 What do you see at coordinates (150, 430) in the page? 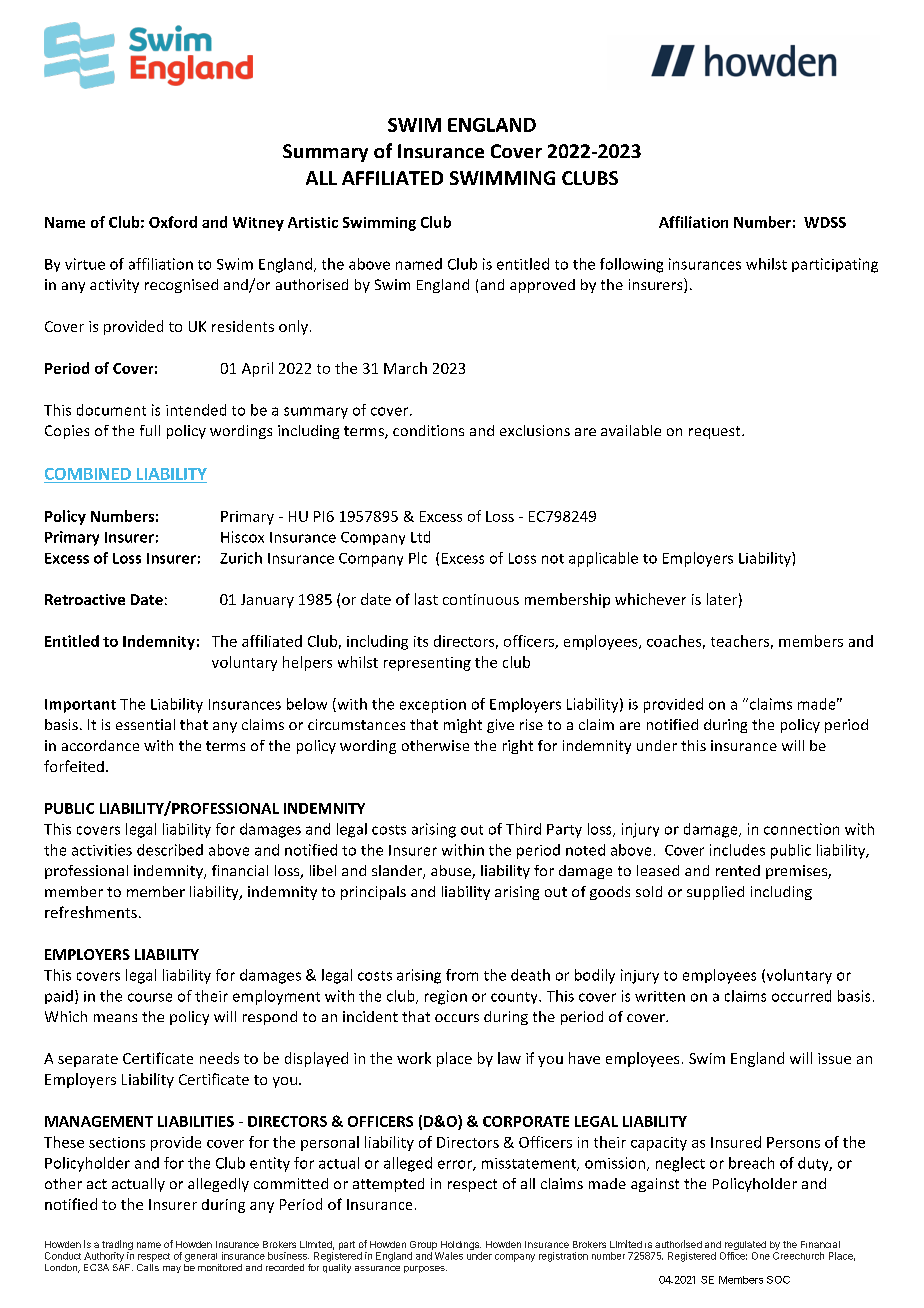
I see `full` at bounding box center [150, 430].
